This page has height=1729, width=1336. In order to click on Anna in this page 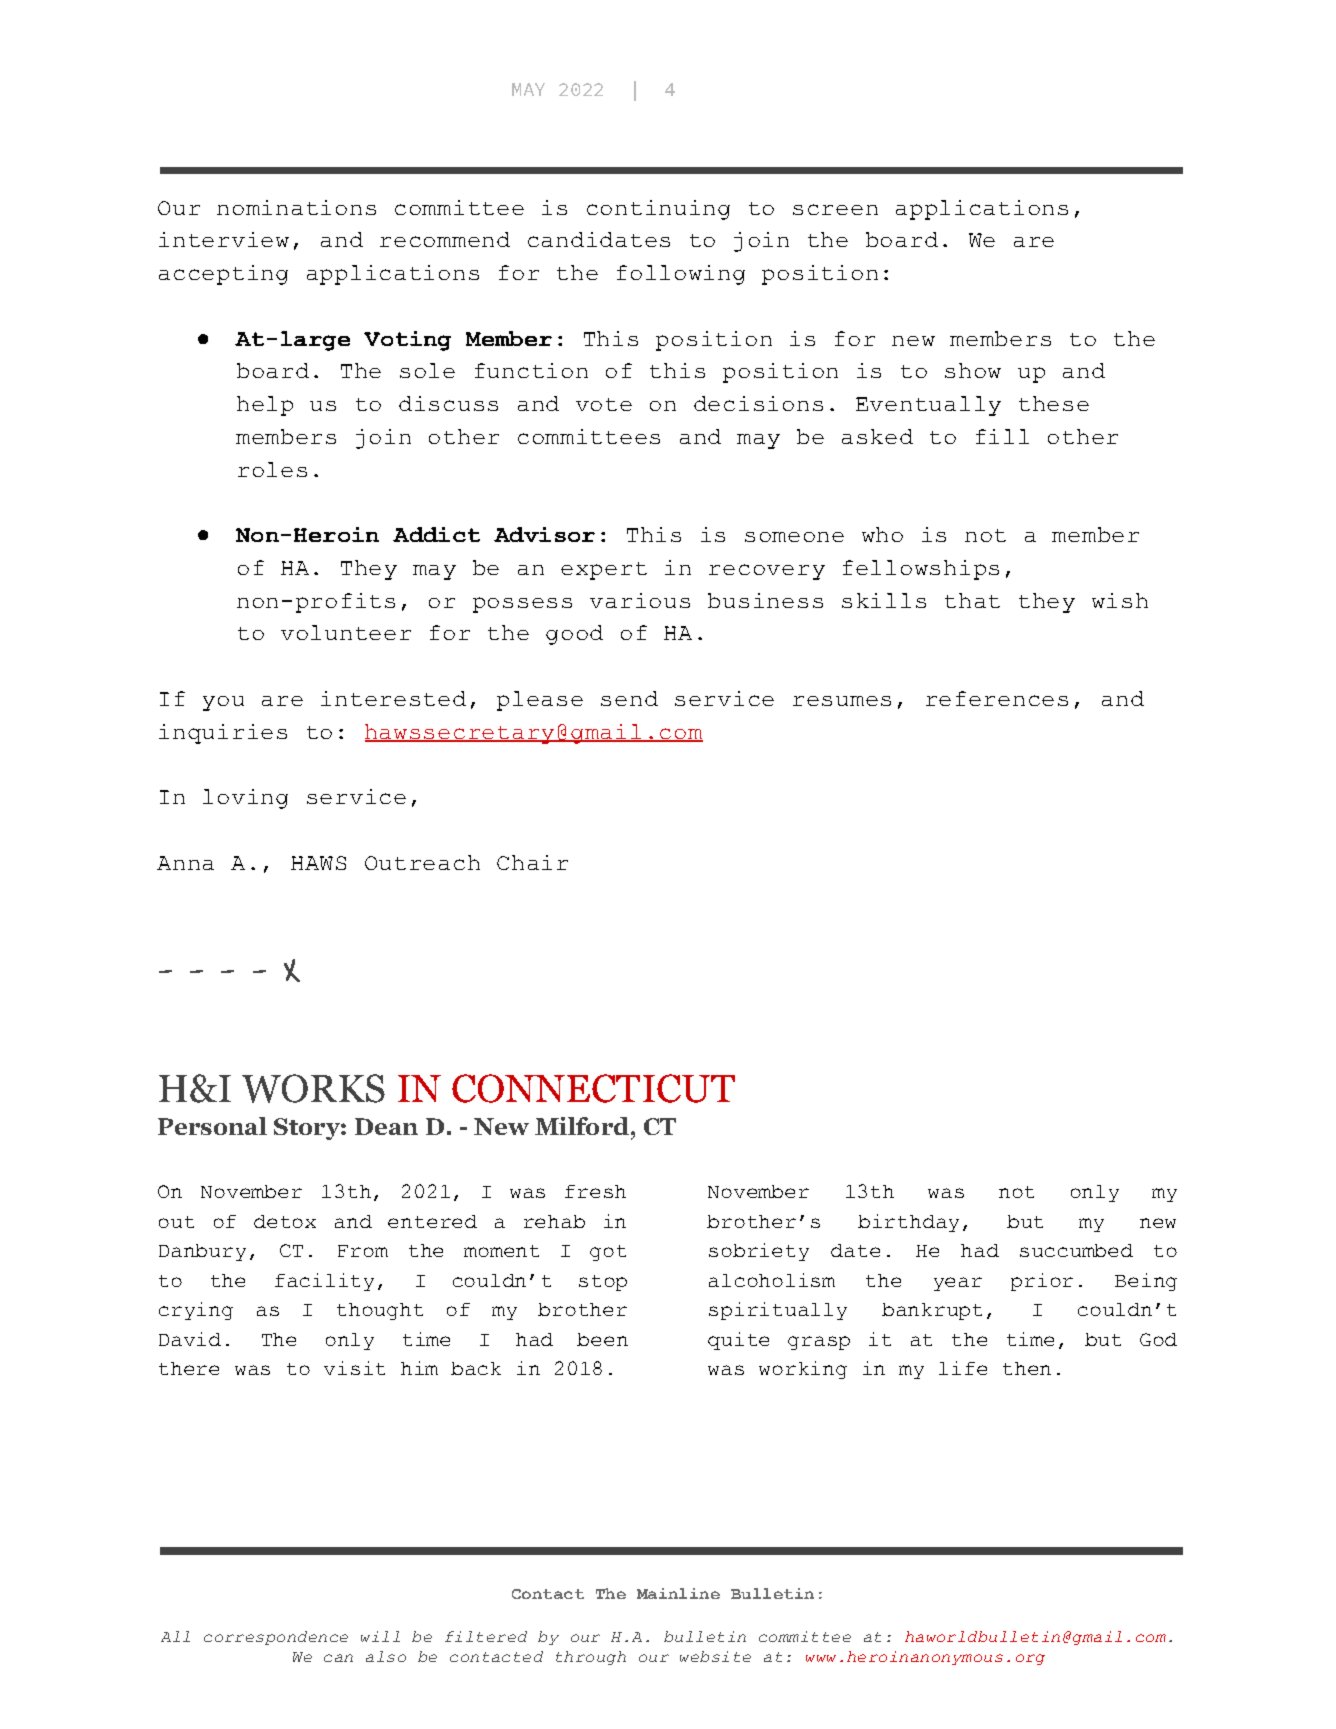, I will do `click(185, 863)`.
